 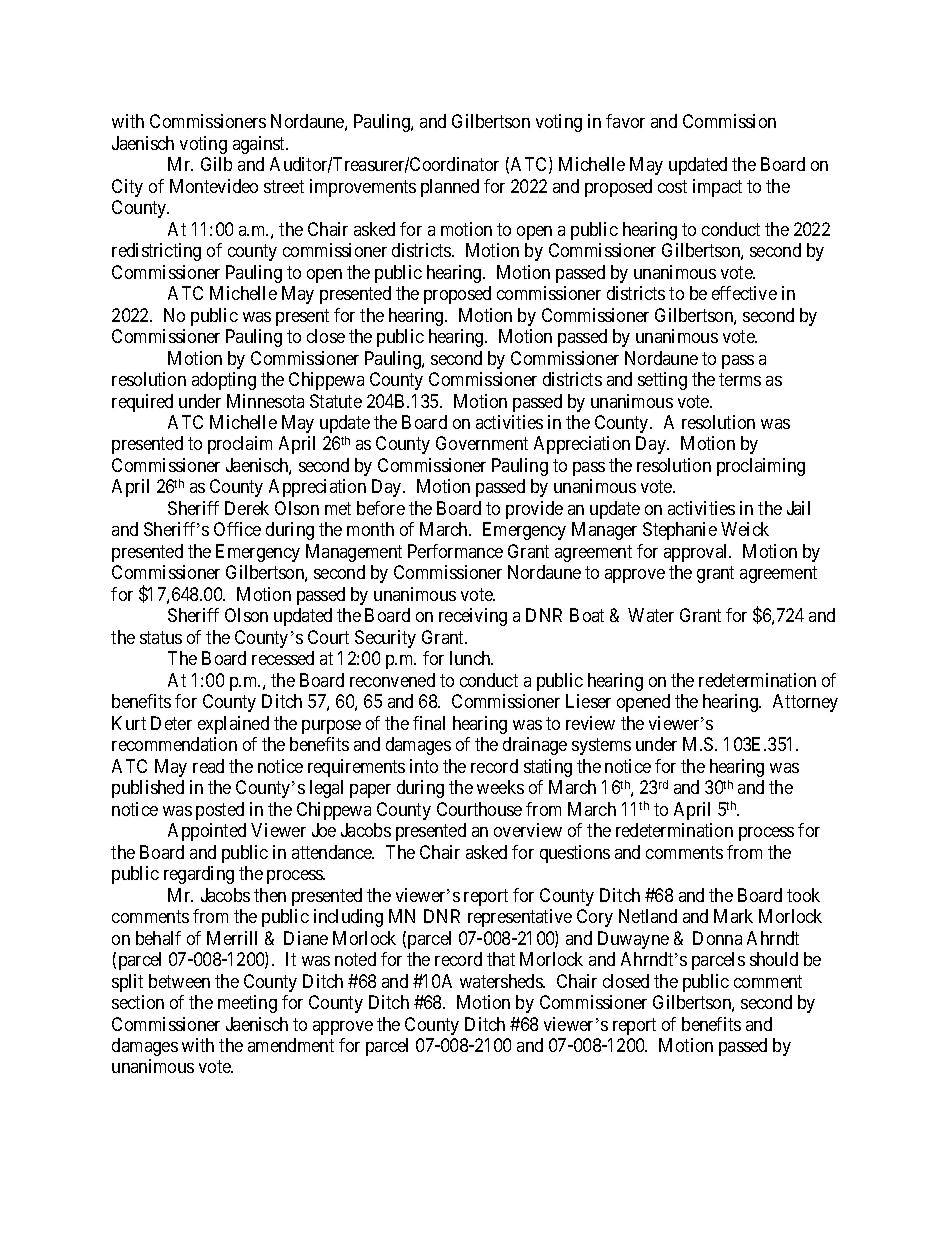 What do you see at coordinates (237, 529) in the document?
I see `Office` at bounding box center [237, 529].
